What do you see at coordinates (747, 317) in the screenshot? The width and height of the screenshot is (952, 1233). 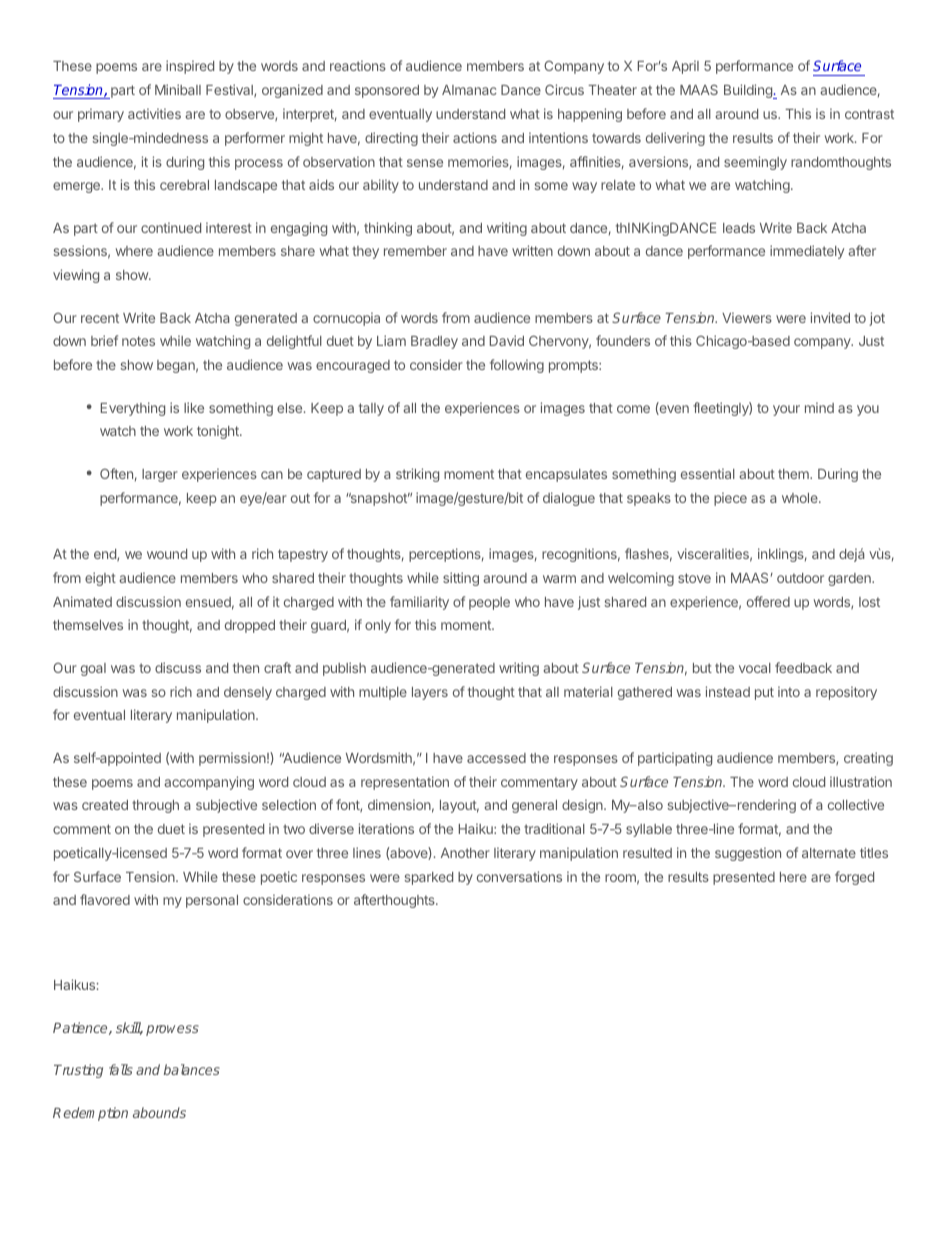 I see `Viewers` at bounding box center [747, 317].
